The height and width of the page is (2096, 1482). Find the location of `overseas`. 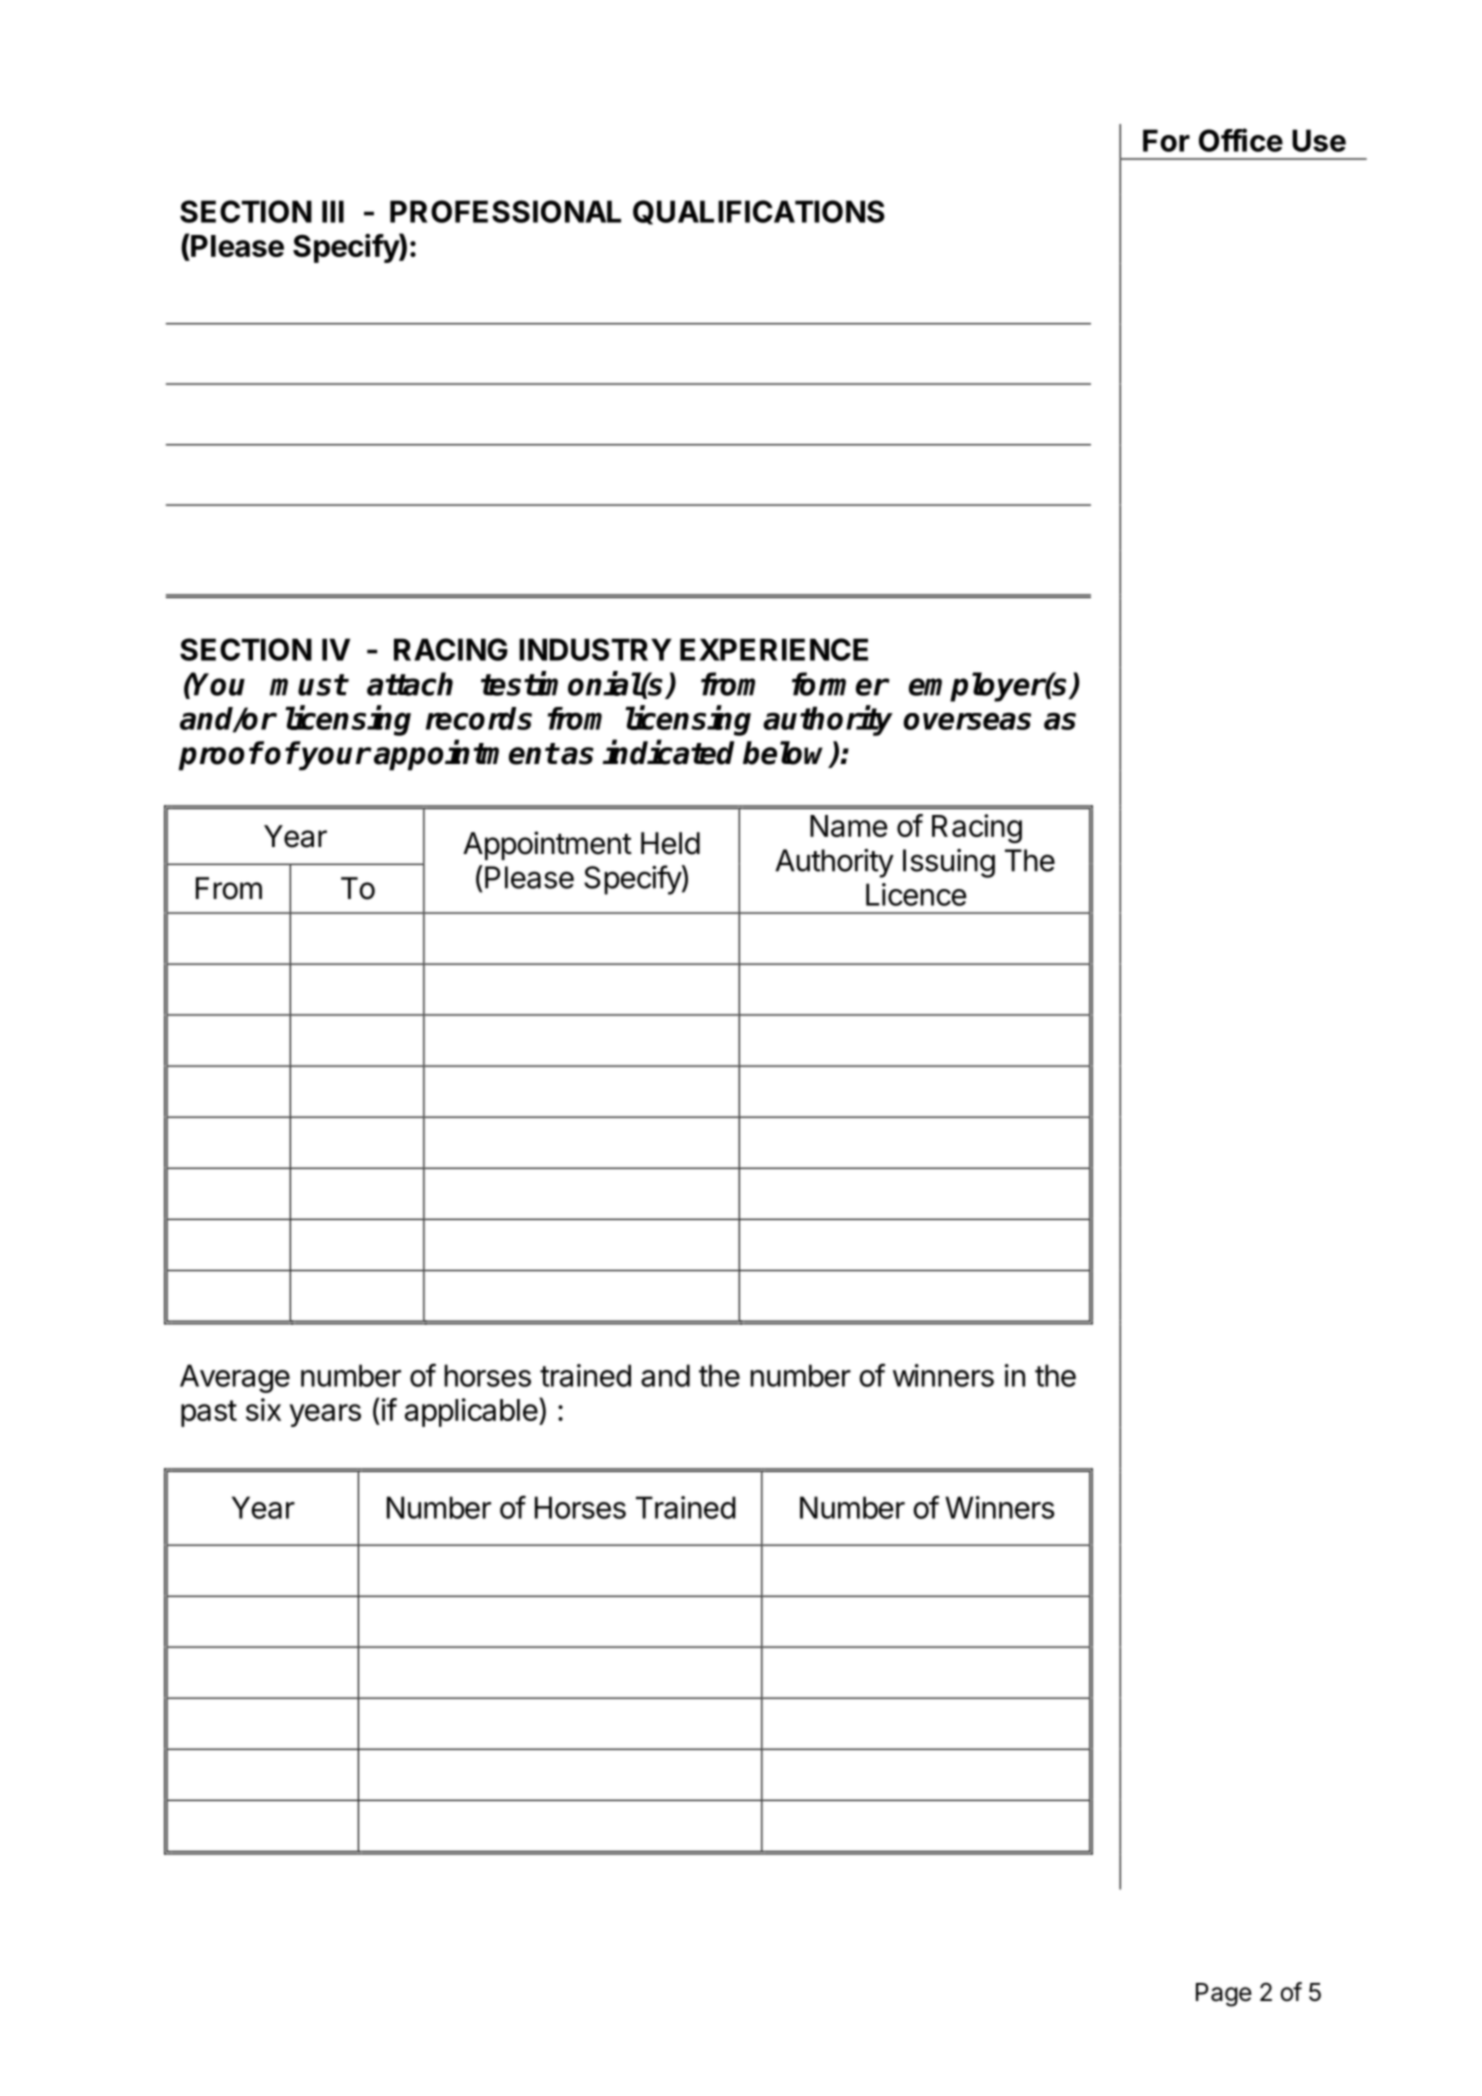

overseas is located at coordinates (967, 721).
